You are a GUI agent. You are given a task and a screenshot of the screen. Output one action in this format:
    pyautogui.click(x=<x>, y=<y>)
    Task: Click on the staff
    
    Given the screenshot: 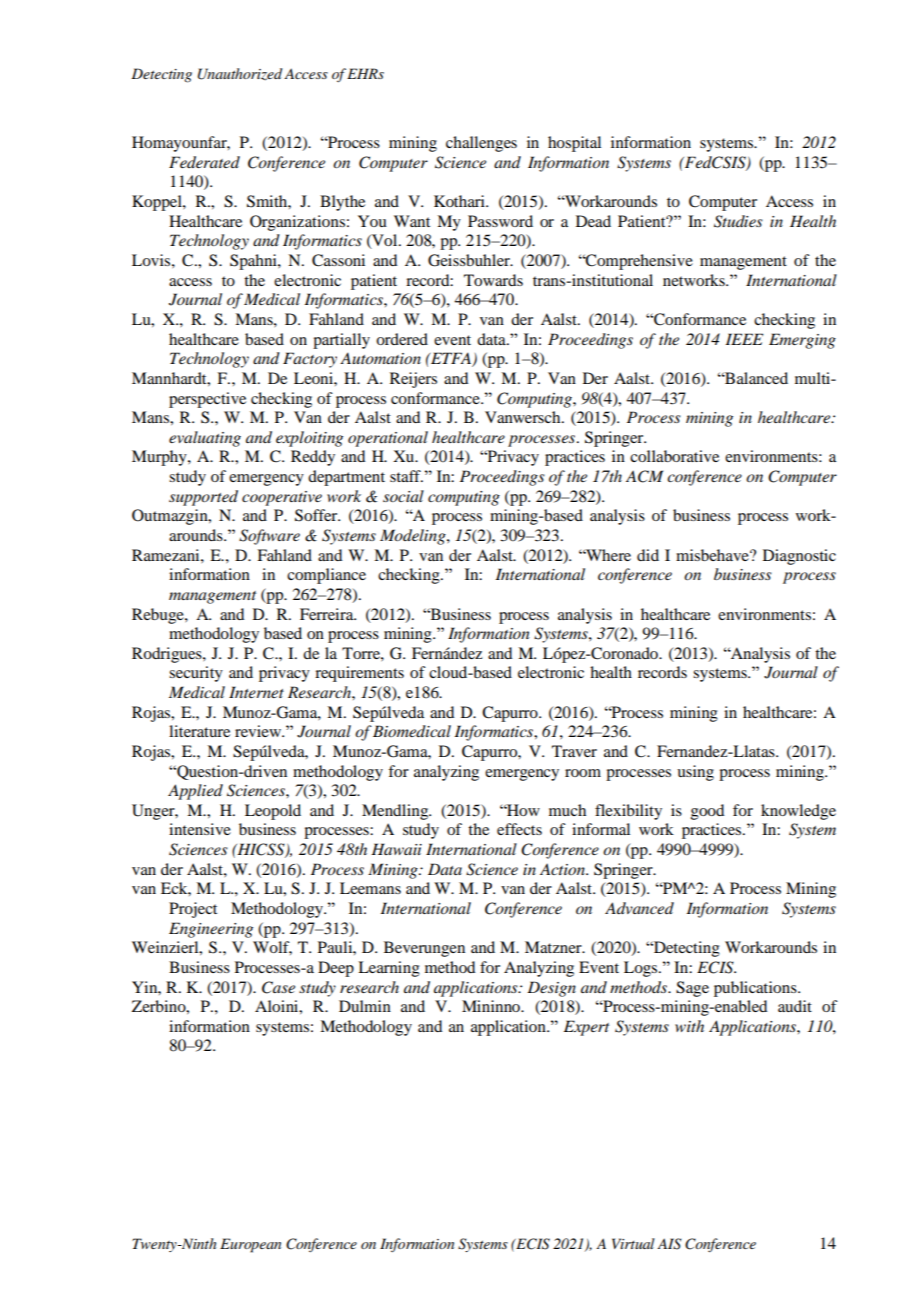 What is the action you would take?
    pyautogui.click(x=406, y=476)
